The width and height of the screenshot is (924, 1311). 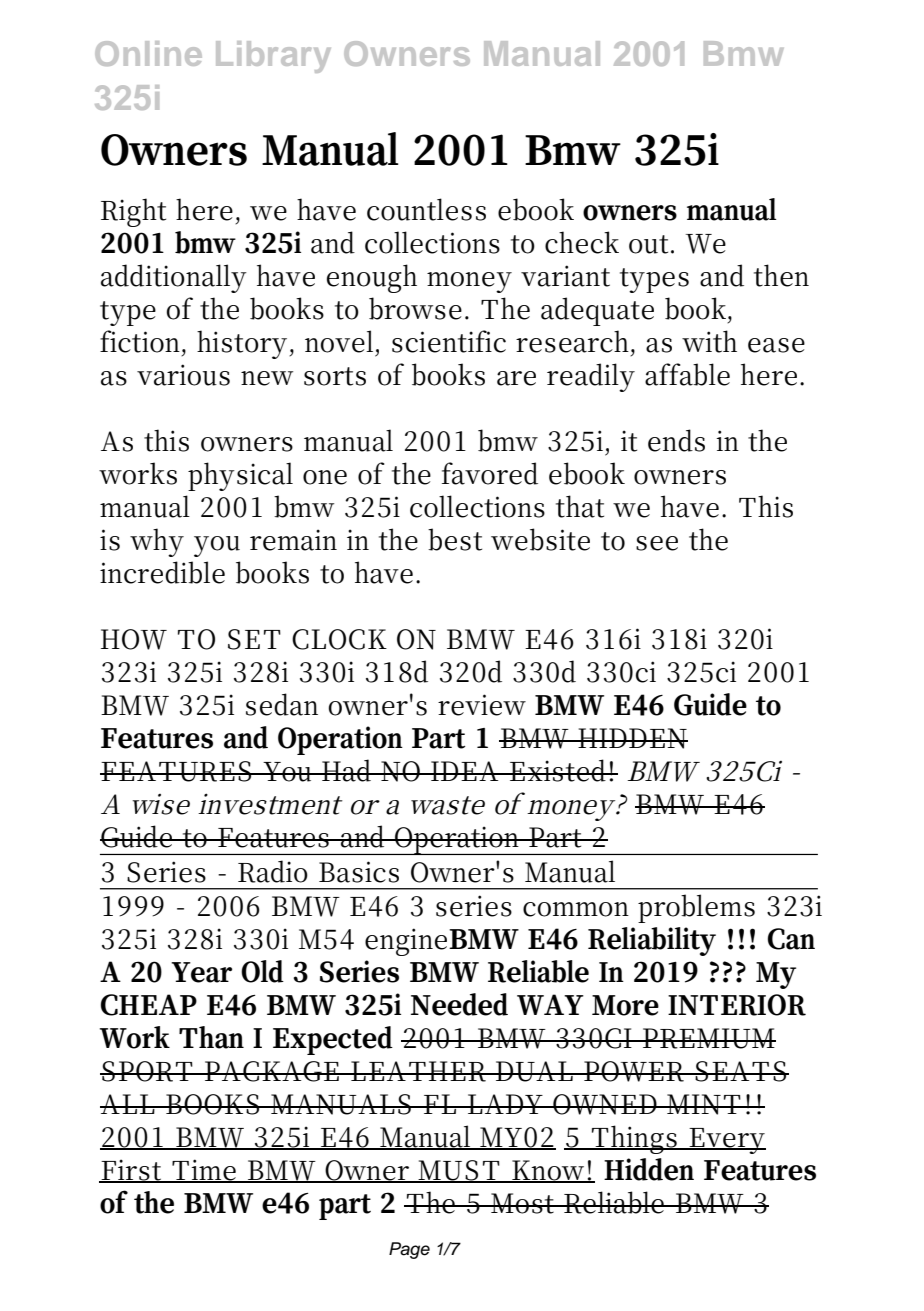 What do you see at coordinates (203, 1171) in the screenshot?
I see `Time` at bounding box center [203, 1171].
